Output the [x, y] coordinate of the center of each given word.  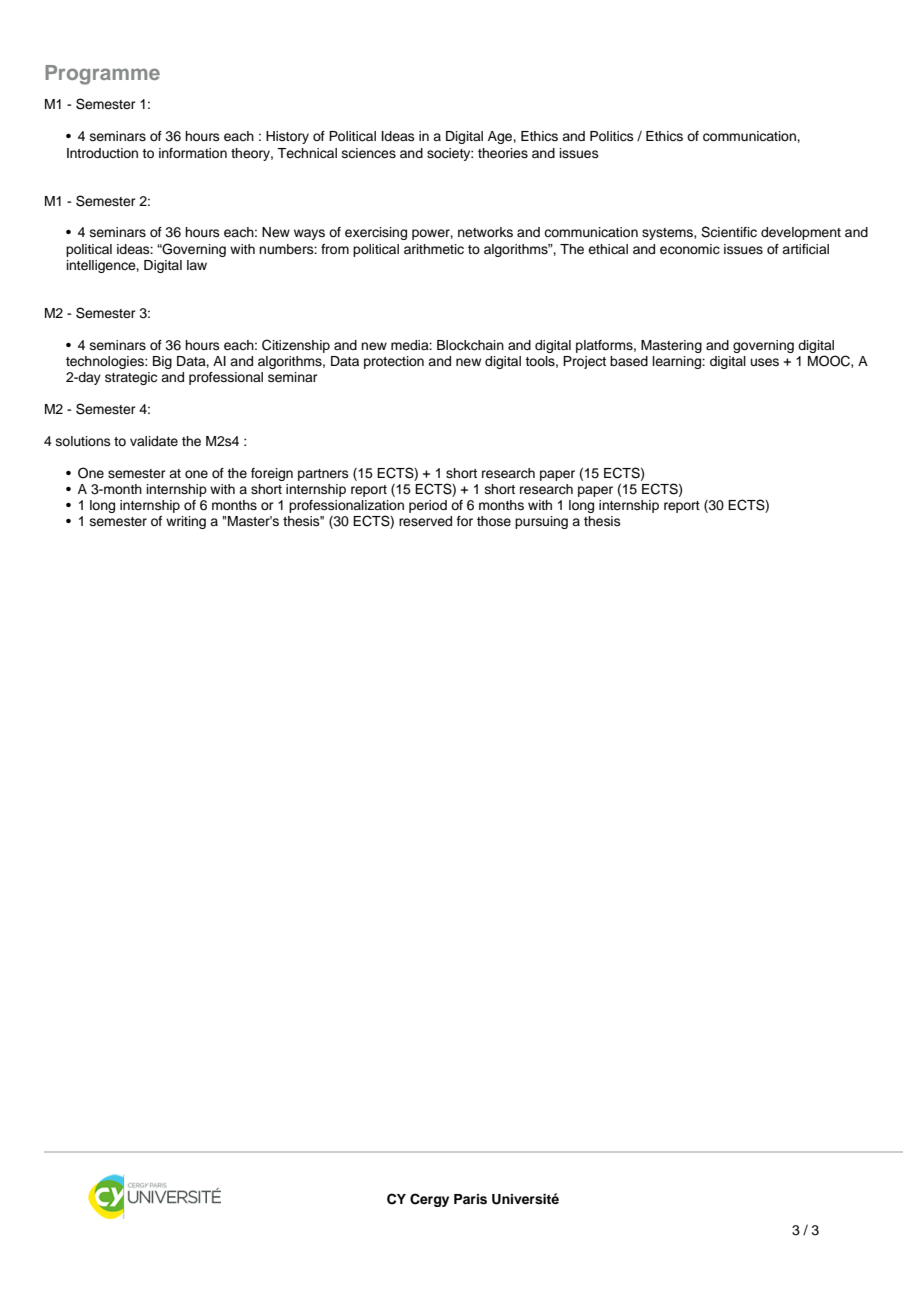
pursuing [541, 522]
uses [765, 362]
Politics [612, 136]
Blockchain [470, 345]
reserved [425, 521]
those [494, 521]
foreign [272, 474]
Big [162, 362]
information [193, 153]
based [629, 361]
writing [186, 522]
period [428, 506]
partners [323, 475]
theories [503, 153]
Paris [470, 1199]
